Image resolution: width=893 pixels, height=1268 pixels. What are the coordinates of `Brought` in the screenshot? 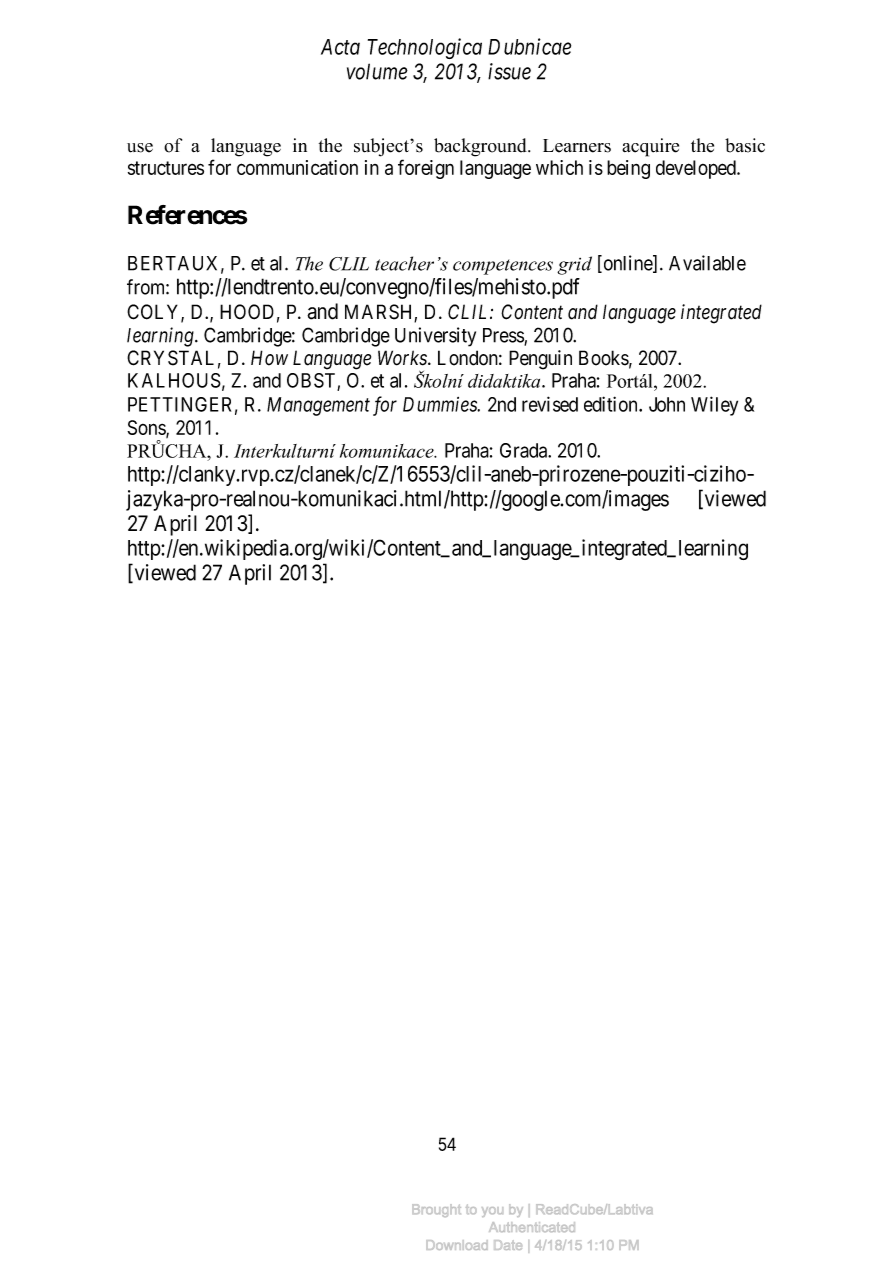 It's located at (436, 1210).
